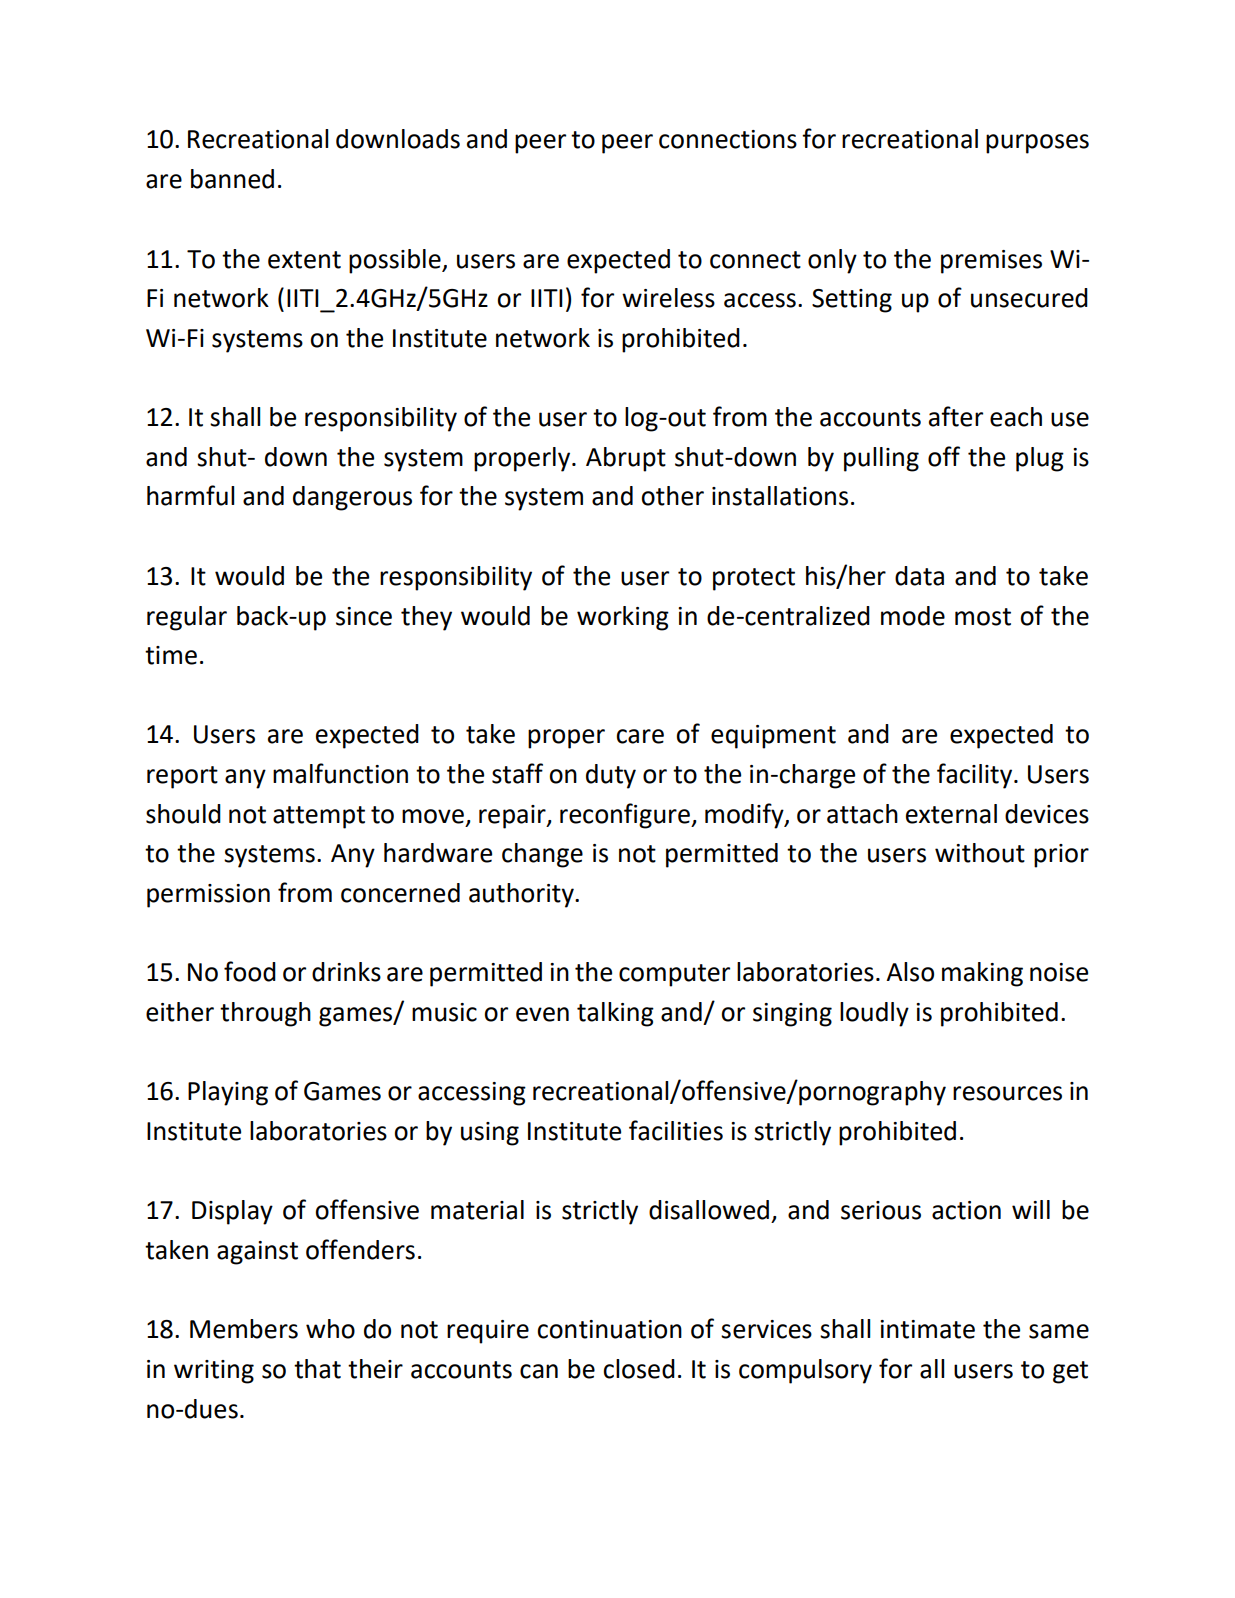  I want to click on data, so click(919, 576).
